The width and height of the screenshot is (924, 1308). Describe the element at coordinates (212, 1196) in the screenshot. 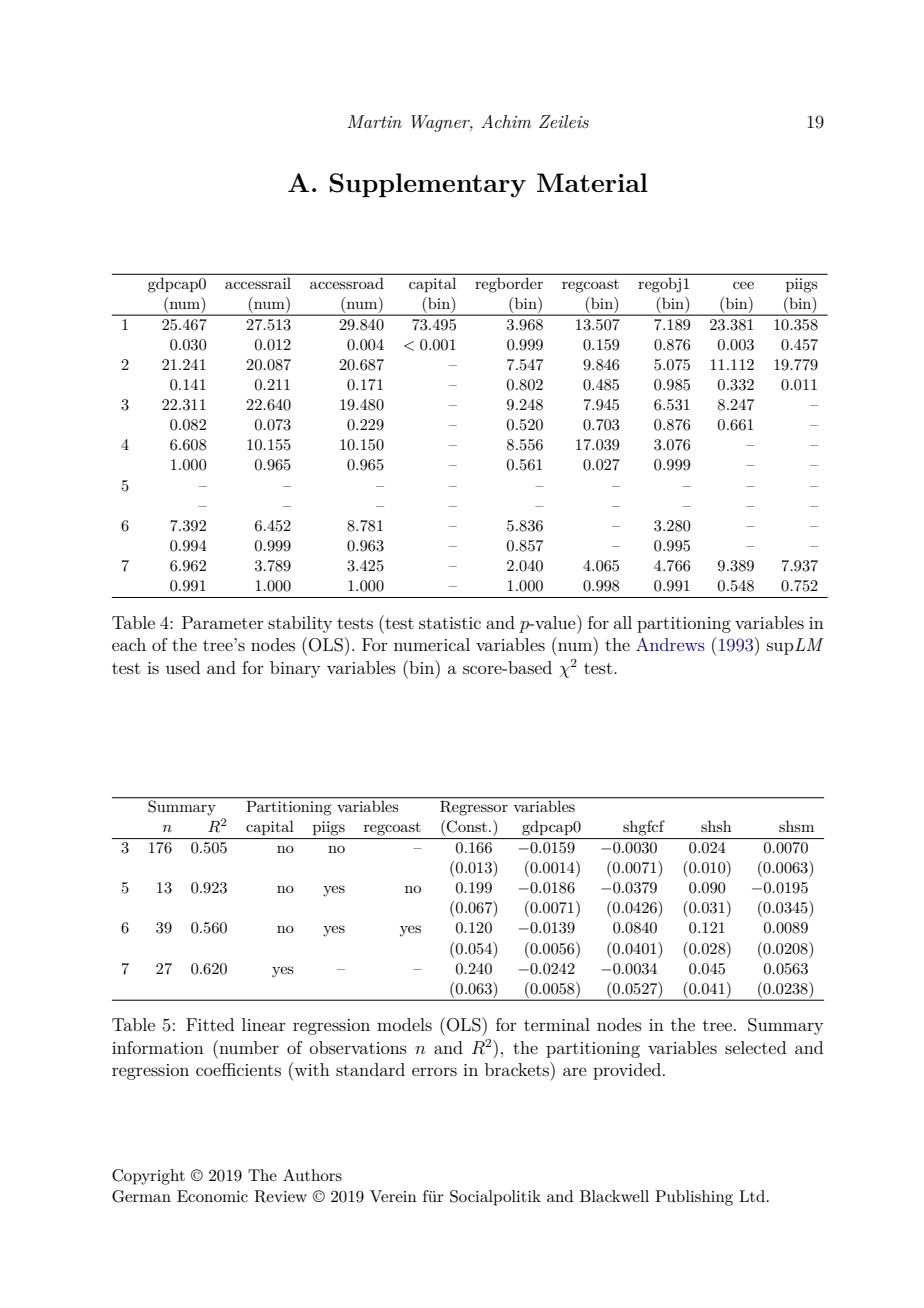

I see `Economic` at that location.
